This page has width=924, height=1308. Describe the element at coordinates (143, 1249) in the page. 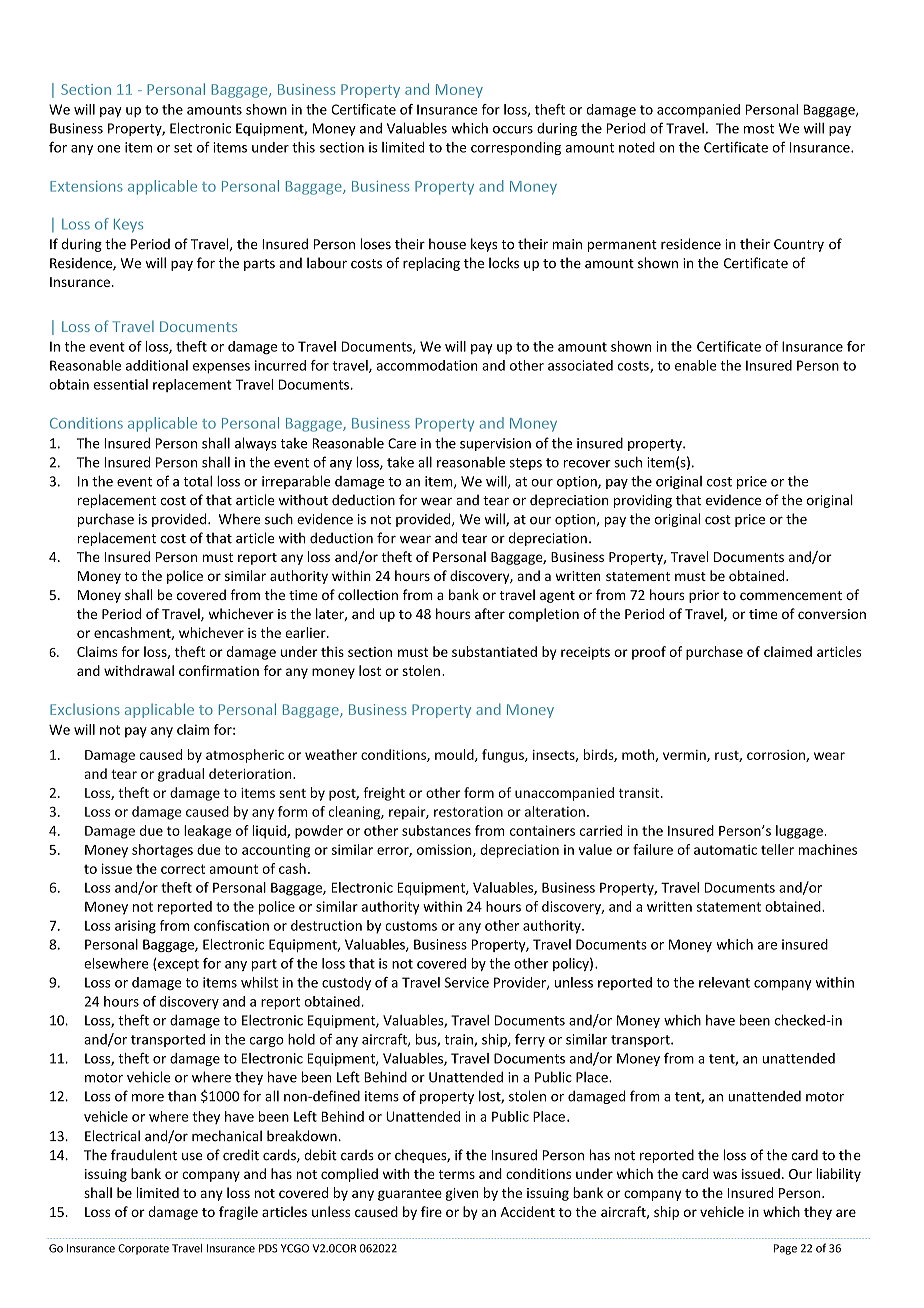

I see `Corporate` at that location.
